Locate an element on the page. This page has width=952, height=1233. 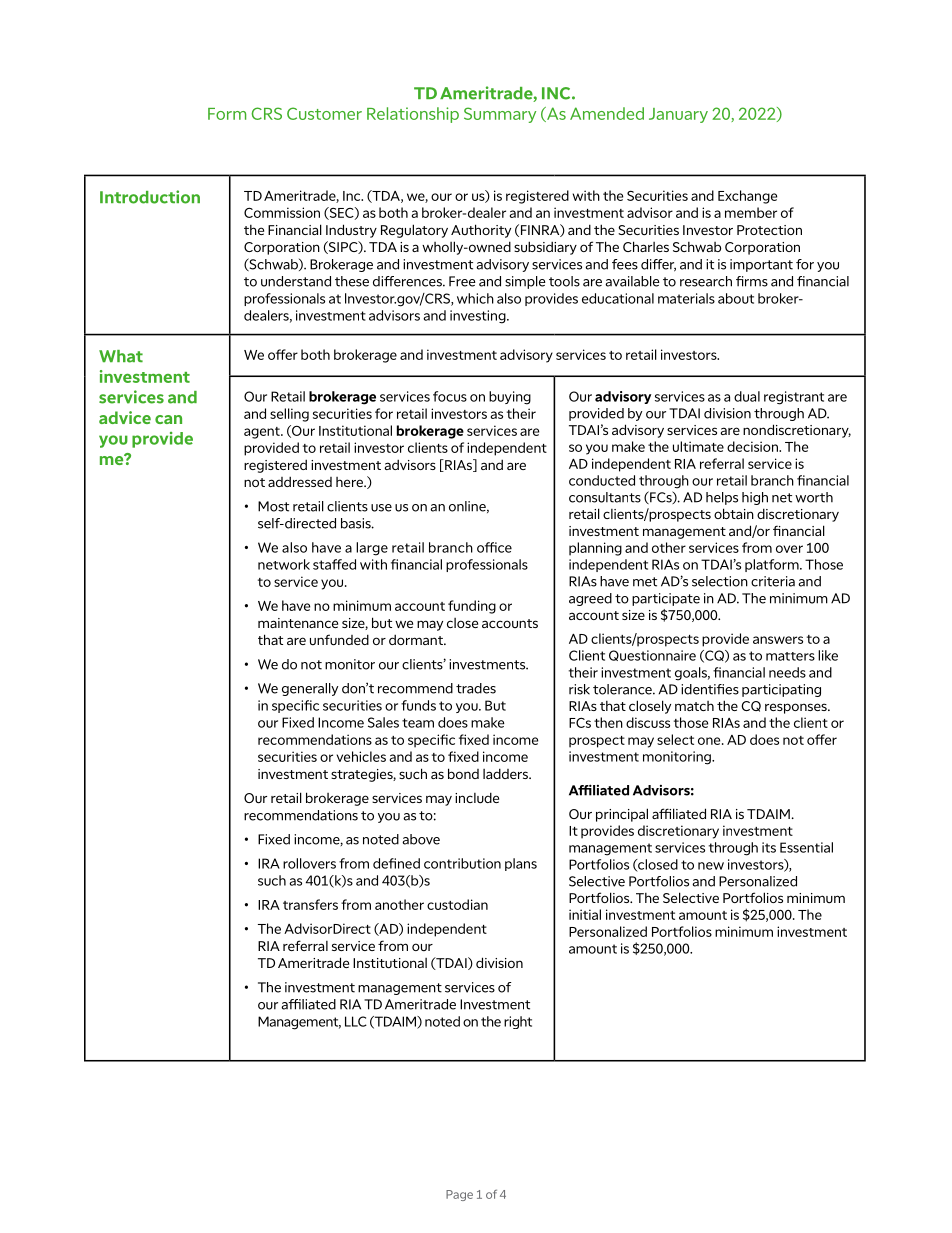
its is located at coordinates (769, 847).
